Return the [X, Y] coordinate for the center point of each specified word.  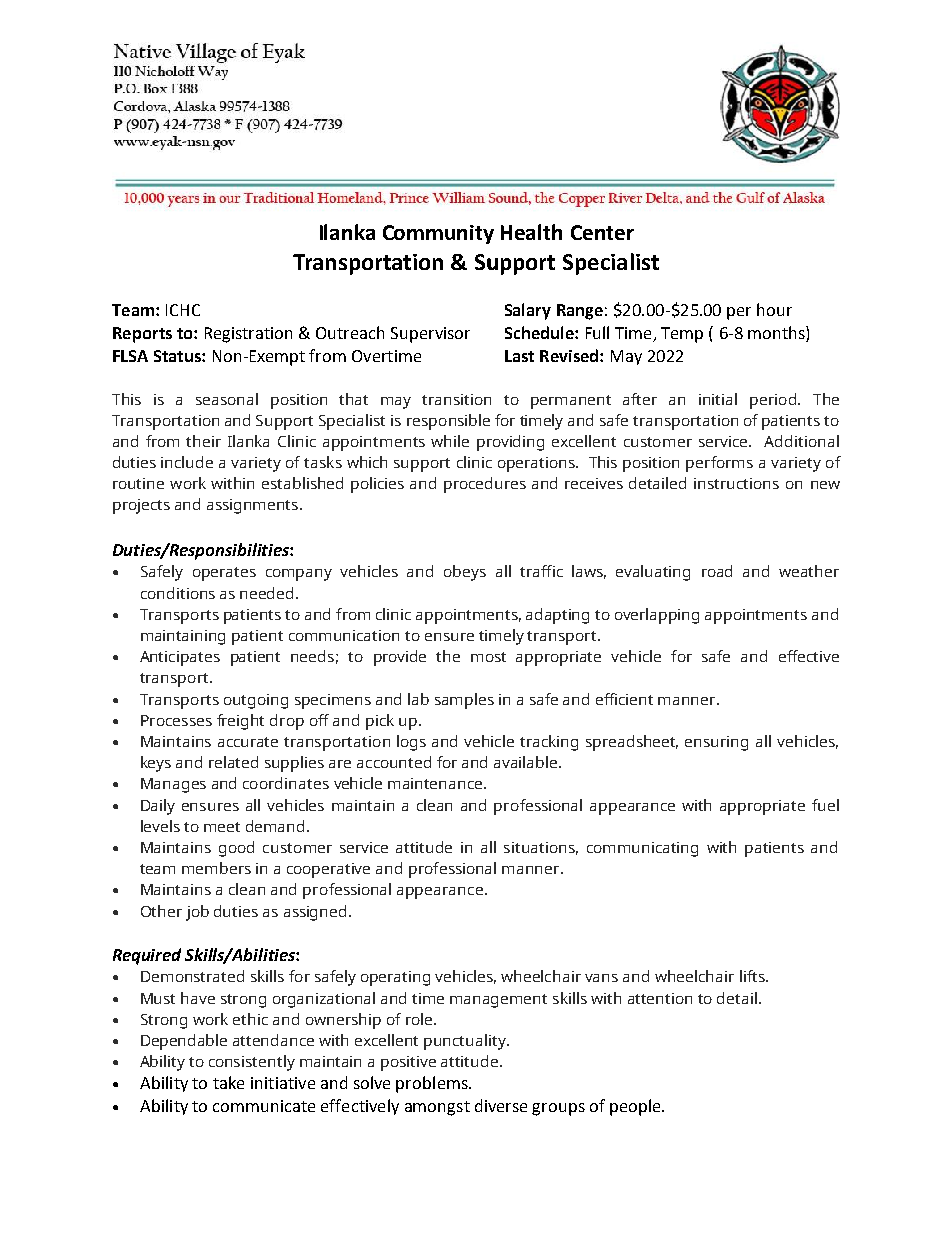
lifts [753, 976]
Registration [248, 335]
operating [395, 978]
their [203, 441]
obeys [465, 573]
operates [224, 574]
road [717, 571]
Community [438, 234]
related [233, 762]
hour [774, 309]
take [228, 1082]
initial [718, 399]
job [197, 913]
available [527, 762]
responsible [448, 422]
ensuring [716, 743]
